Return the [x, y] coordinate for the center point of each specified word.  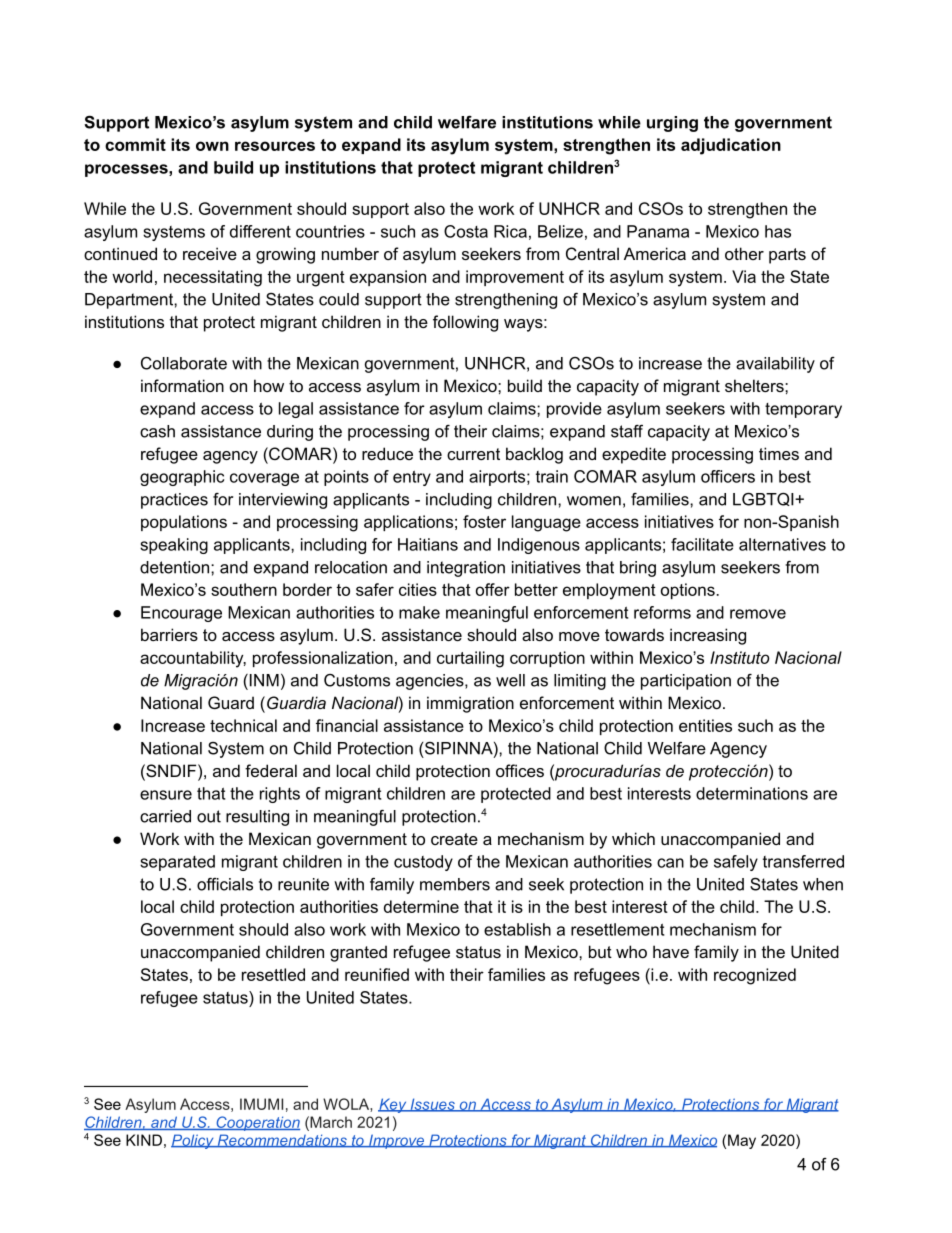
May [742, 1141]
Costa [466, 231]
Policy [193, 1141]
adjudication [731, 146]
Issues [432, 1105]
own [212, 146]
